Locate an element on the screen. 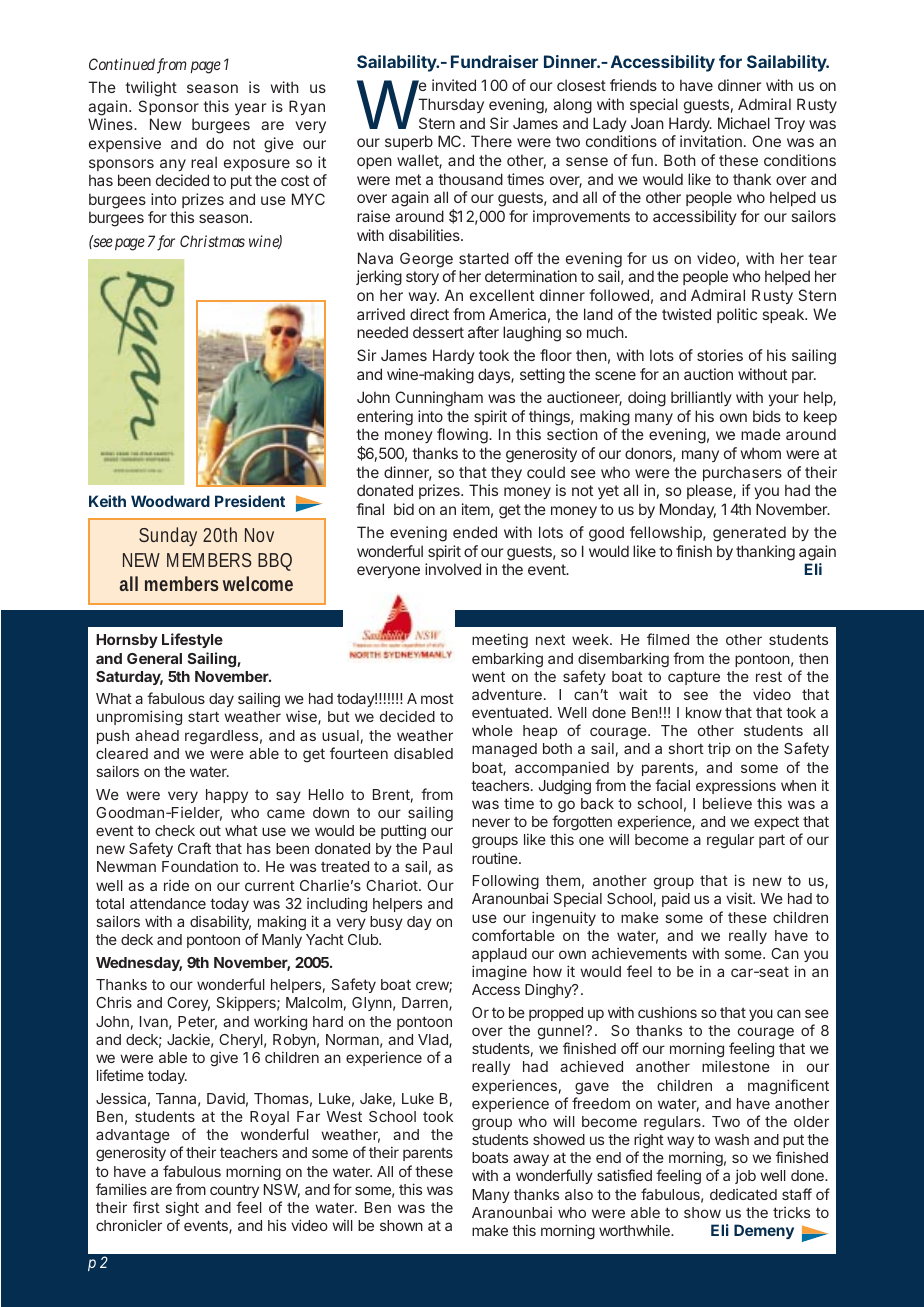 This screenshot has width=924, height=1307. visit is located at coordinates (740, 898).
